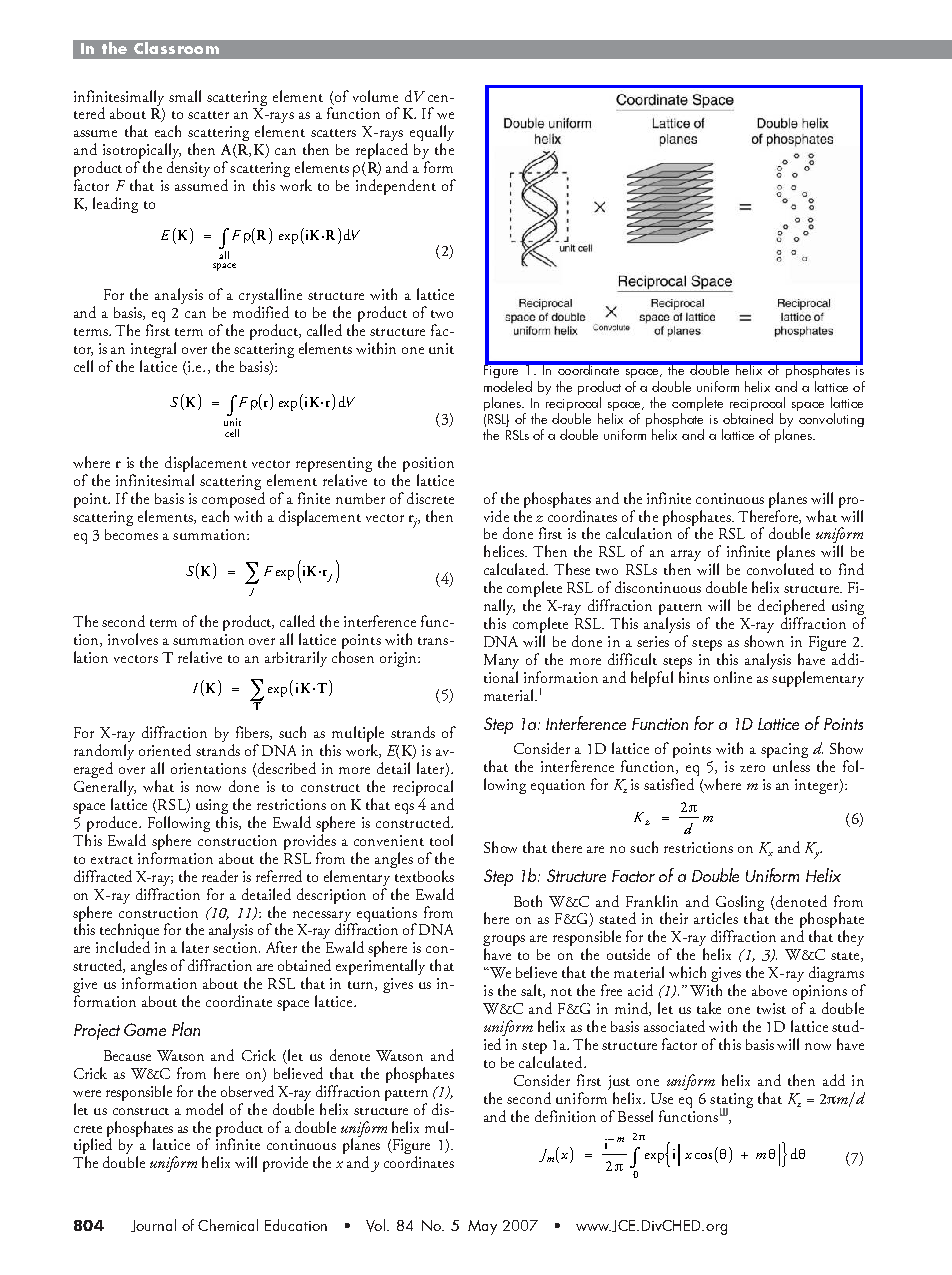 This document has width=952, height=1275. I want to click on small, so click(185, 96).
